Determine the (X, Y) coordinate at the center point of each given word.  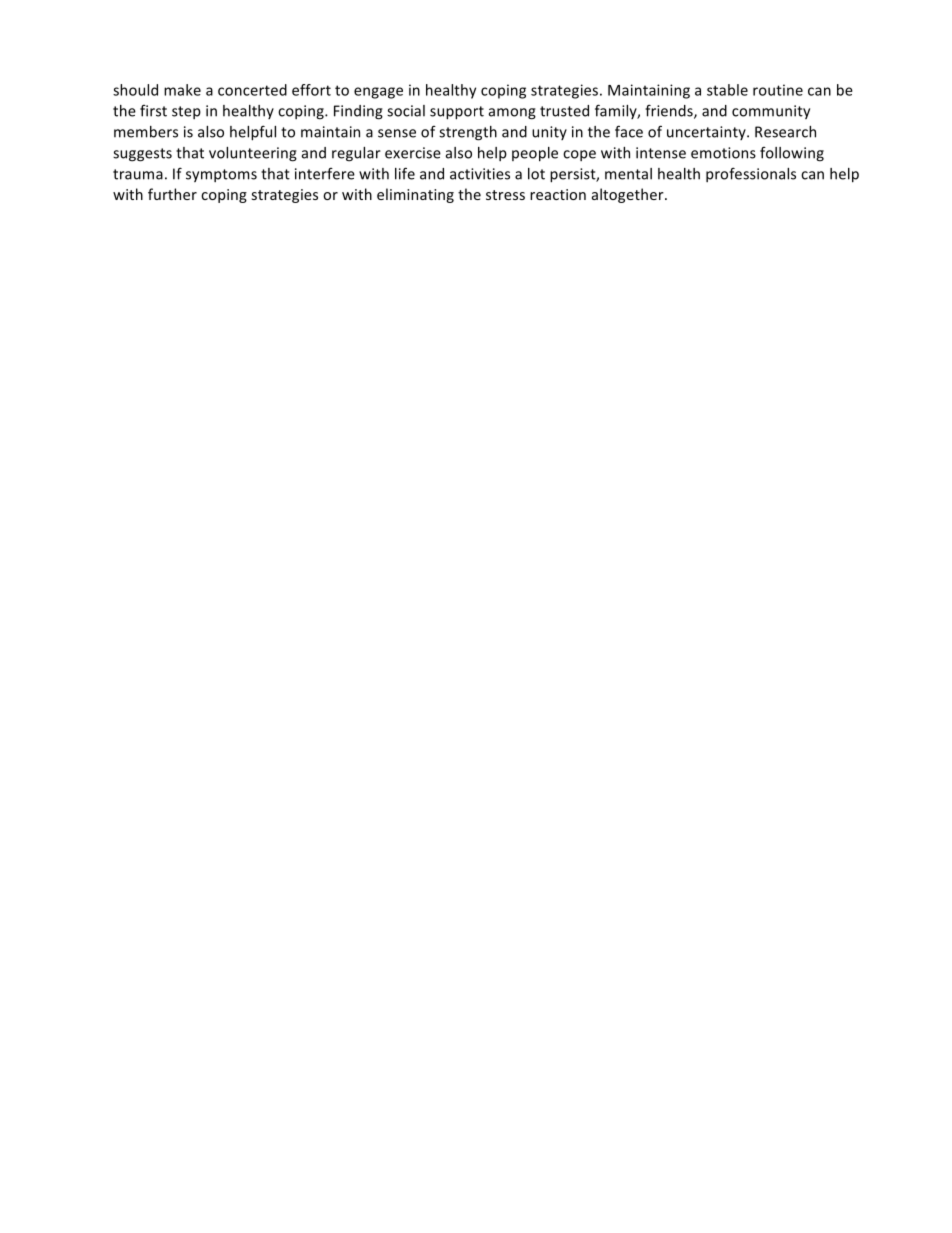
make (182, 90)
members (146, 132)
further (172, 194)
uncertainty (707, 133)
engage (378, 93)
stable (727, 90)
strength (468, 133)
